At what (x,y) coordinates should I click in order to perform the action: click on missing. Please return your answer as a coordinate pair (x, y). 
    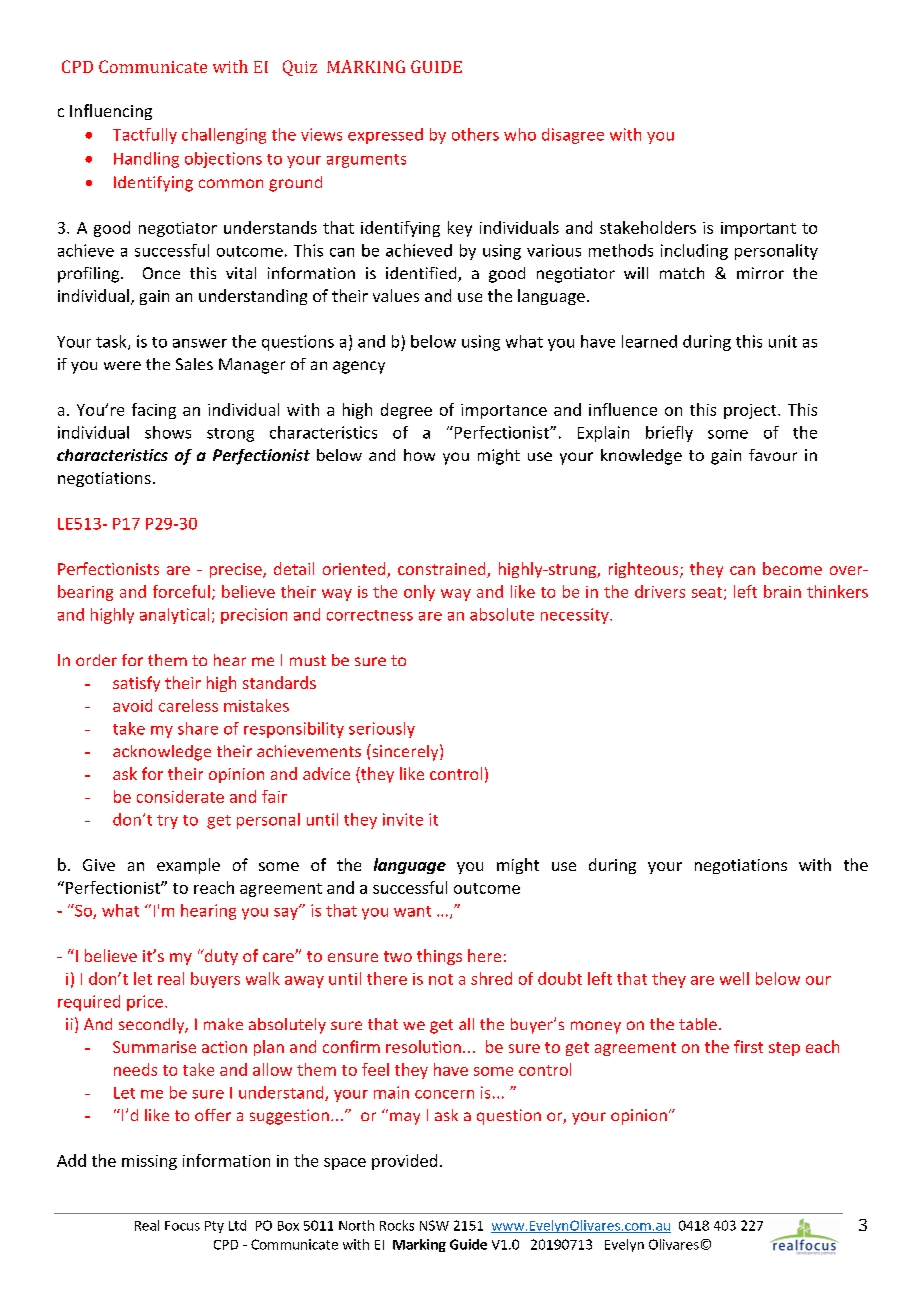
    Looking at the image, I should click on (149, 1162).
